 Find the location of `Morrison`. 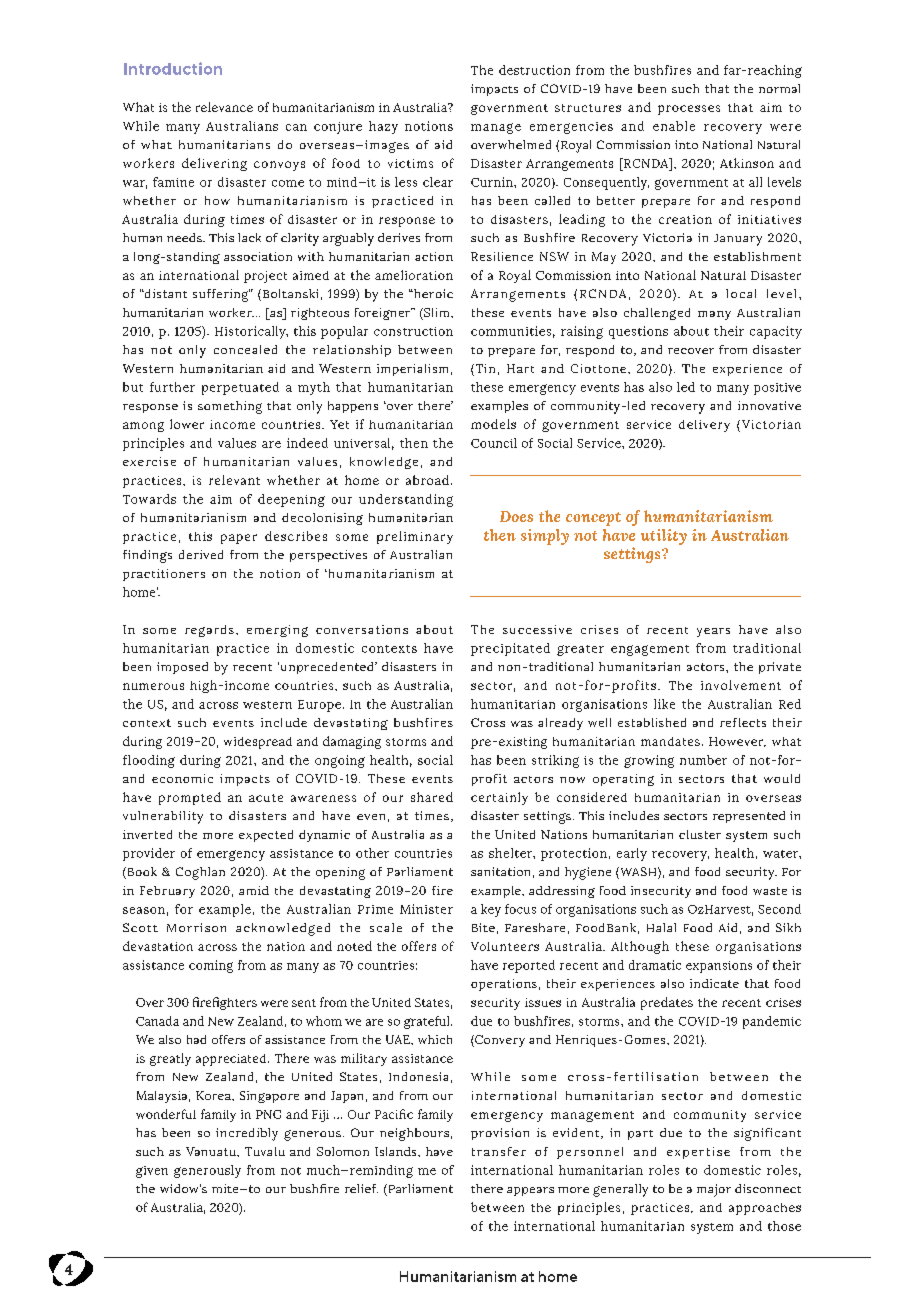

Morrison is located at coordinates (196, 927).
